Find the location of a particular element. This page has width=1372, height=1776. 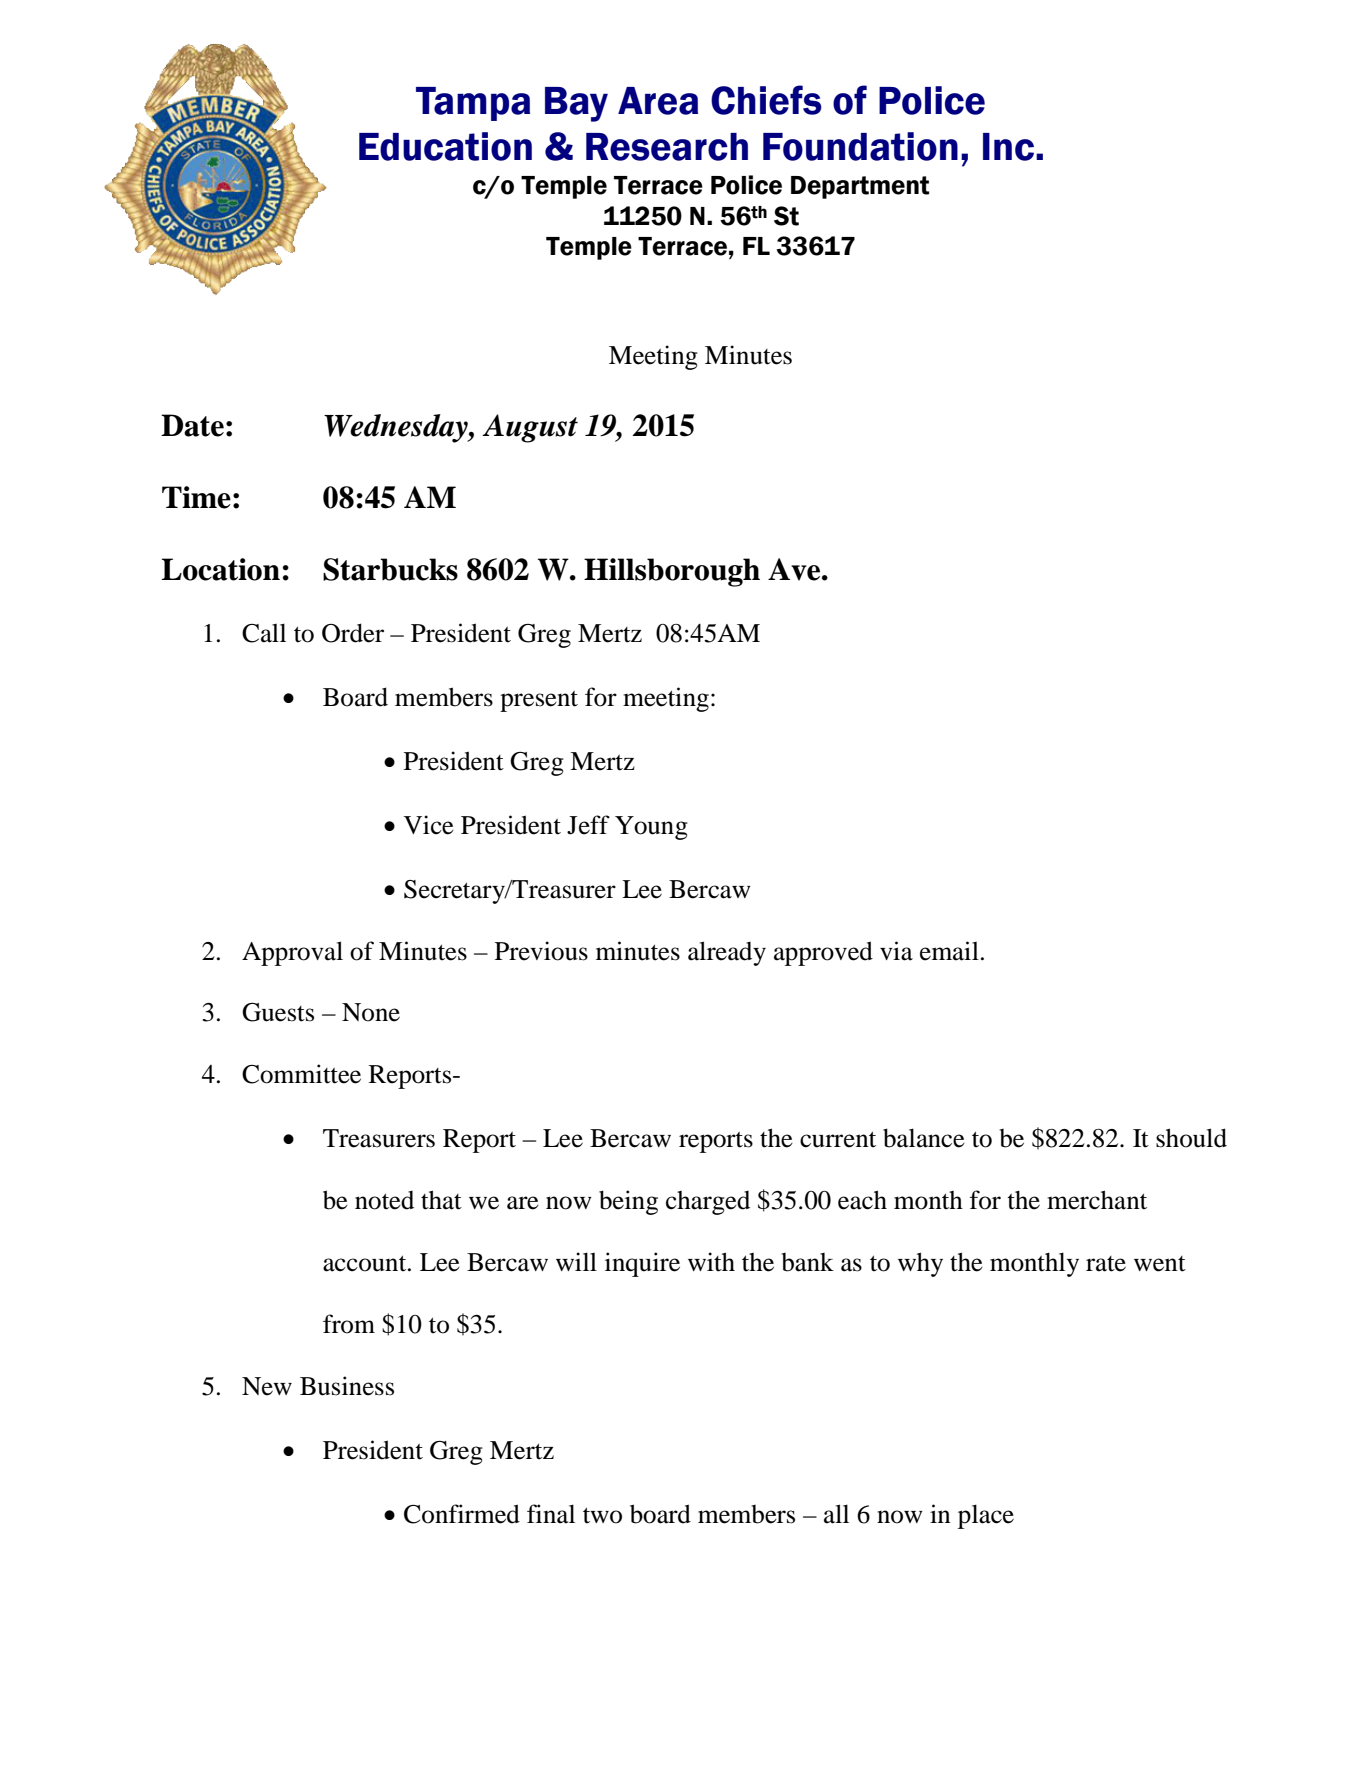

two is located at coordinates (602, 1515).
